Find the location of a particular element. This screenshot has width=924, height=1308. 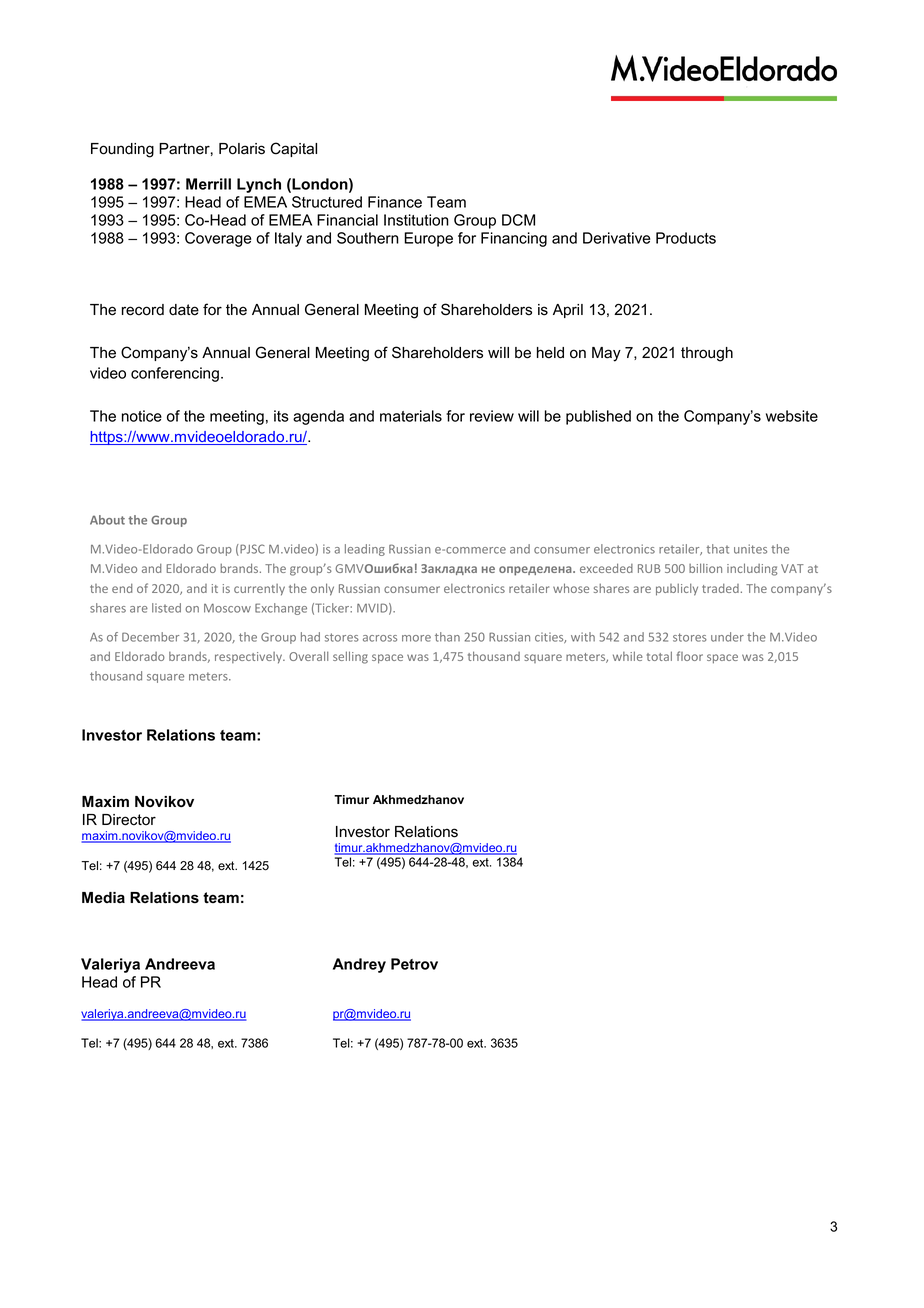

listed is located at coordinates (166, 608).
